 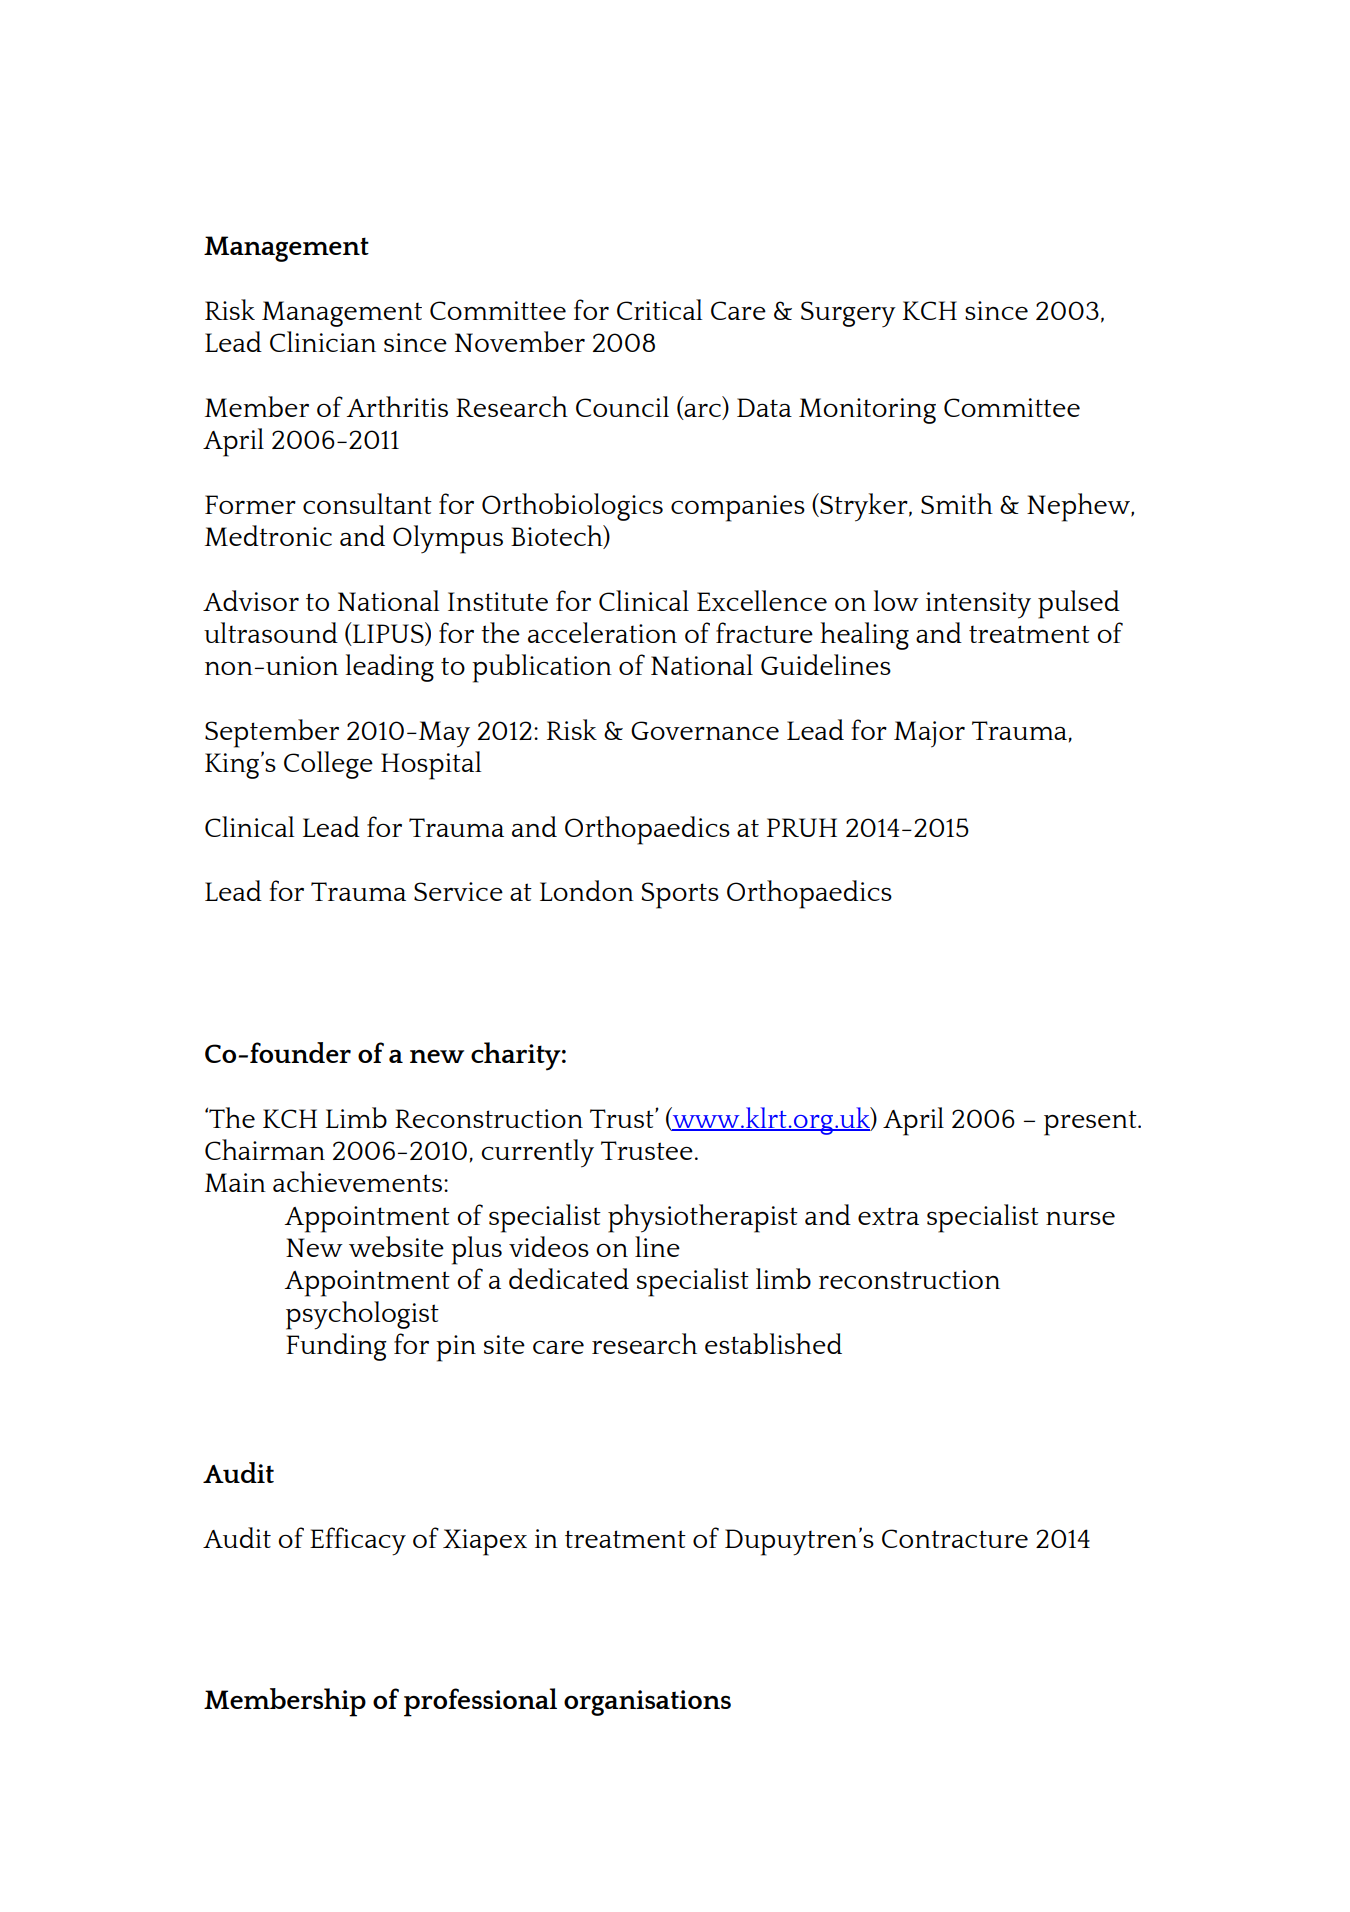 What do you see at coordinates (659, 309) in the image?
I see `Critical` at bounding box center [659, 309].
